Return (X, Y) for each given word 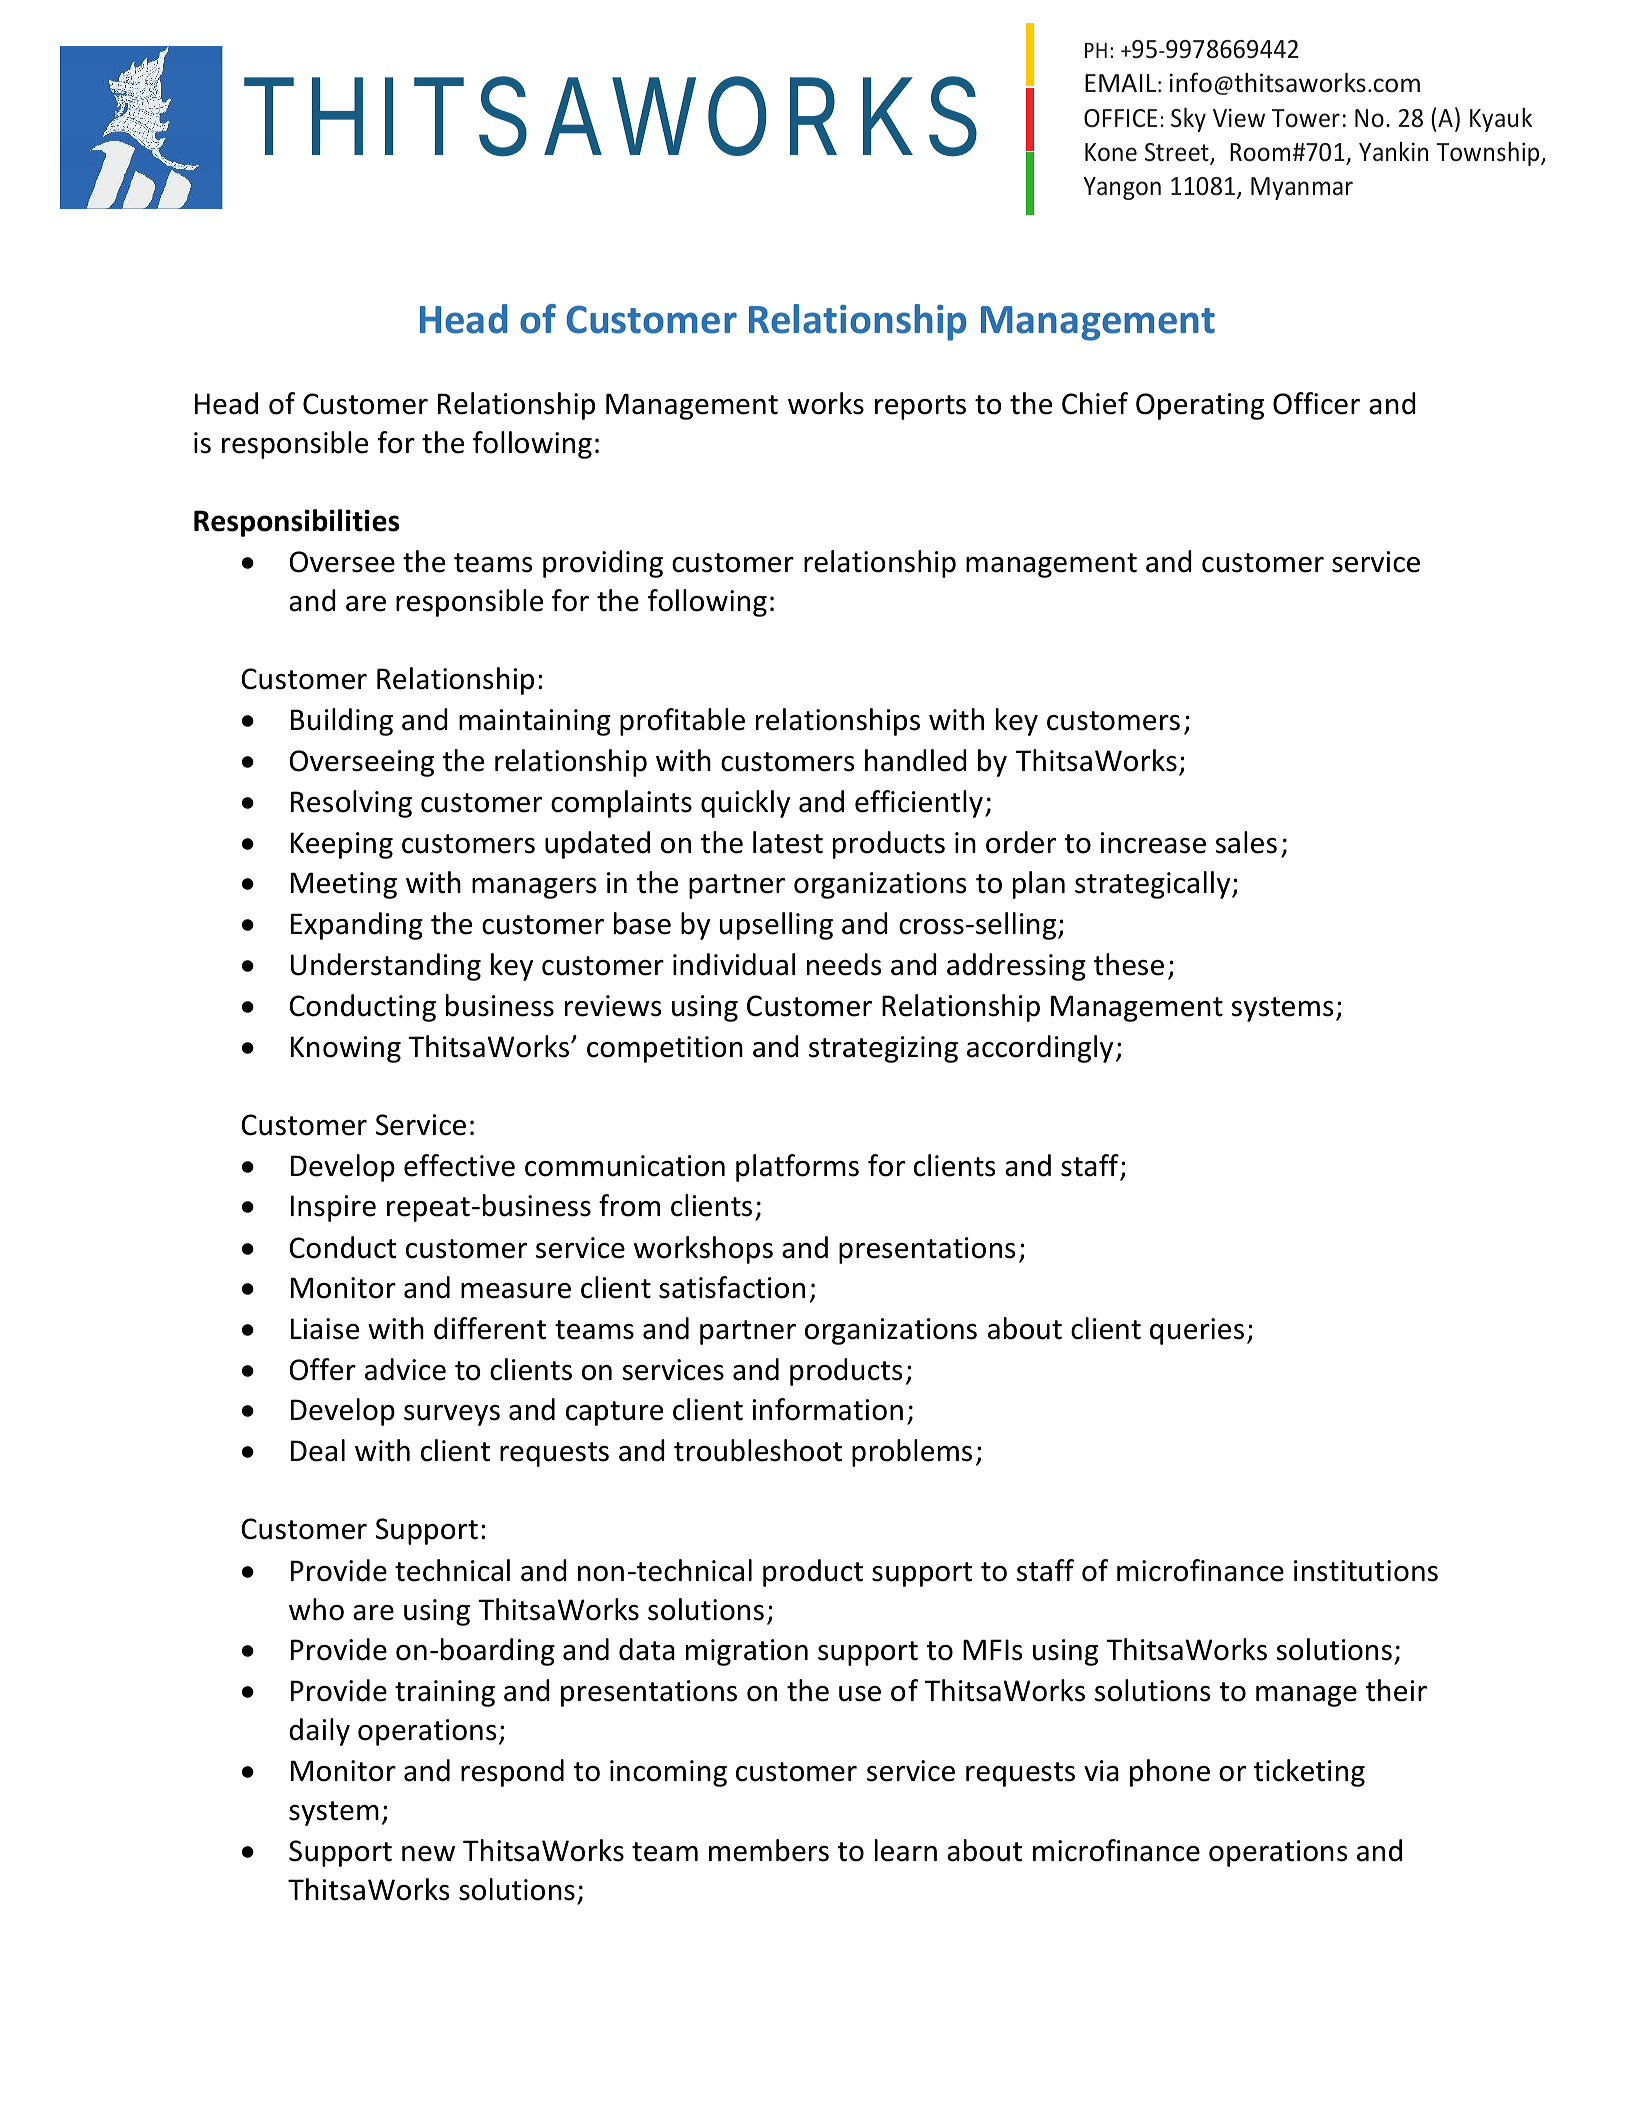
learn (906, 1850)
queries (1197, 1331)
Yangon (1122, 188)
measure (516, 1291)
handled (916, 760)
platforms (797, 1168)
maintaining (535, 722)
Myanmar (1302, 188)
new (428, 1854)
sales (1246, 842)
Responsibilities (297, 523)
